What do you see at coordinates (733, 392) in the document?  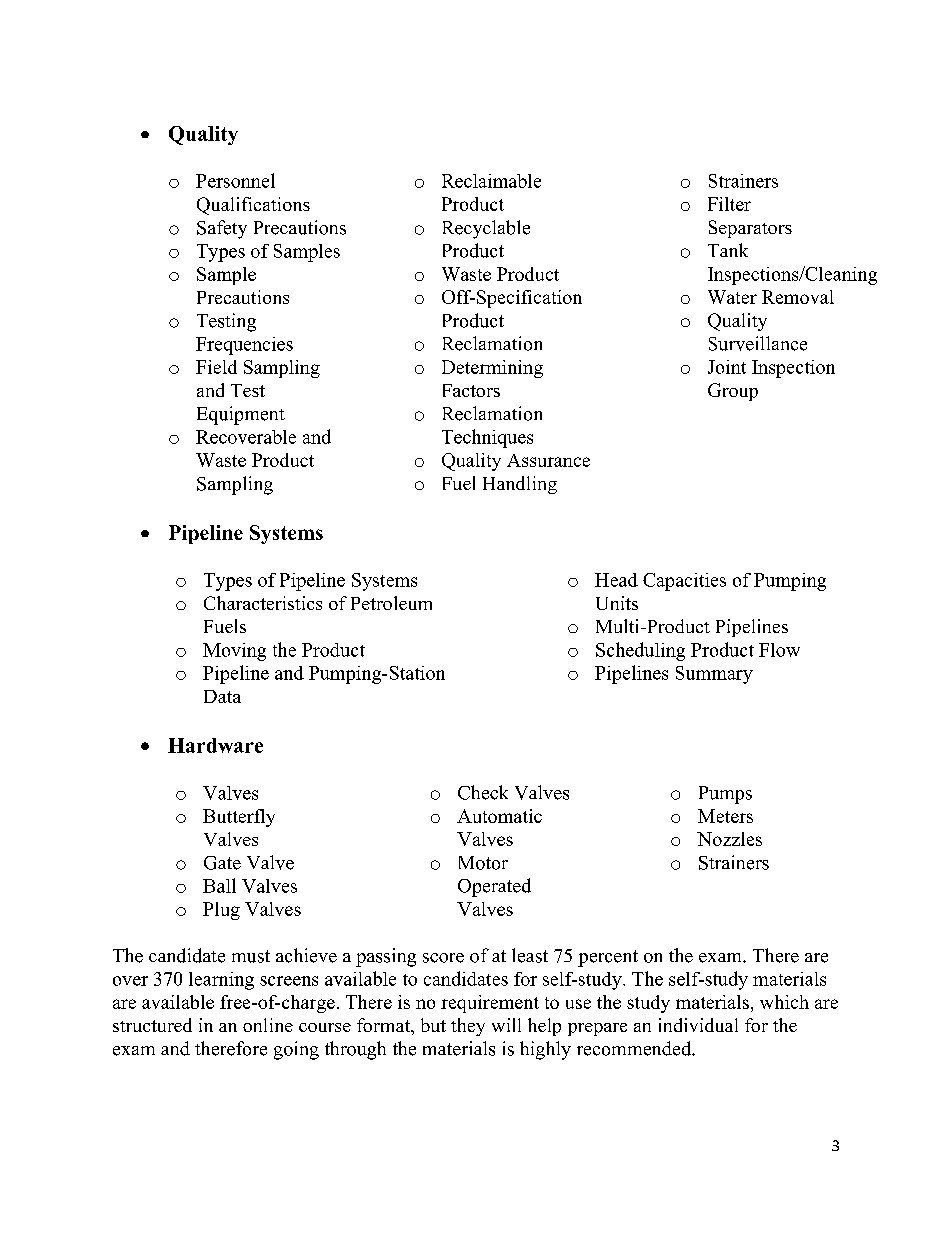 I see `Group` at bounding box center [733, 392].
